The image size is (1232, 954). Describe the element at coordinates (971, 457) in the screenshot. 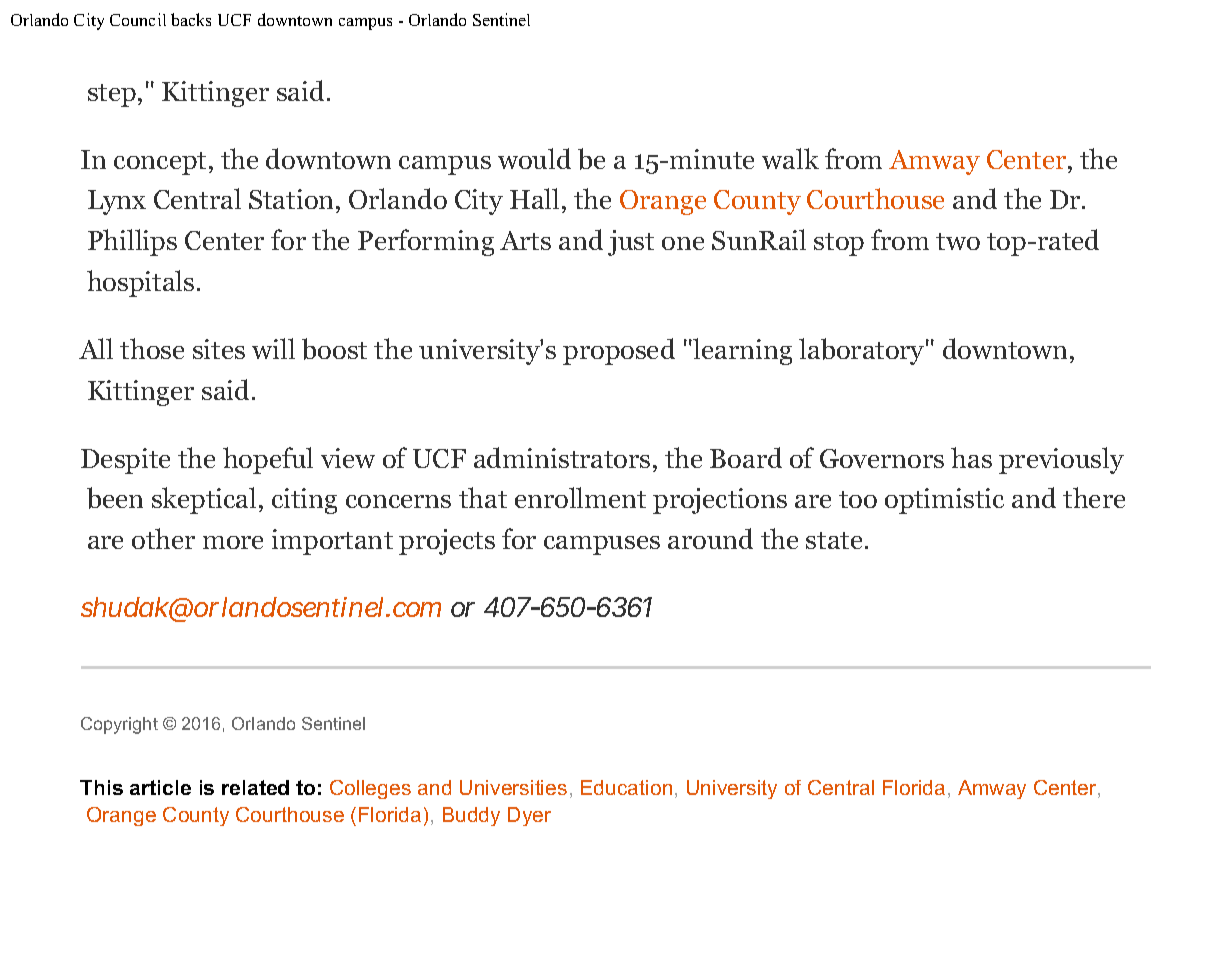

I see `has` at that location.
